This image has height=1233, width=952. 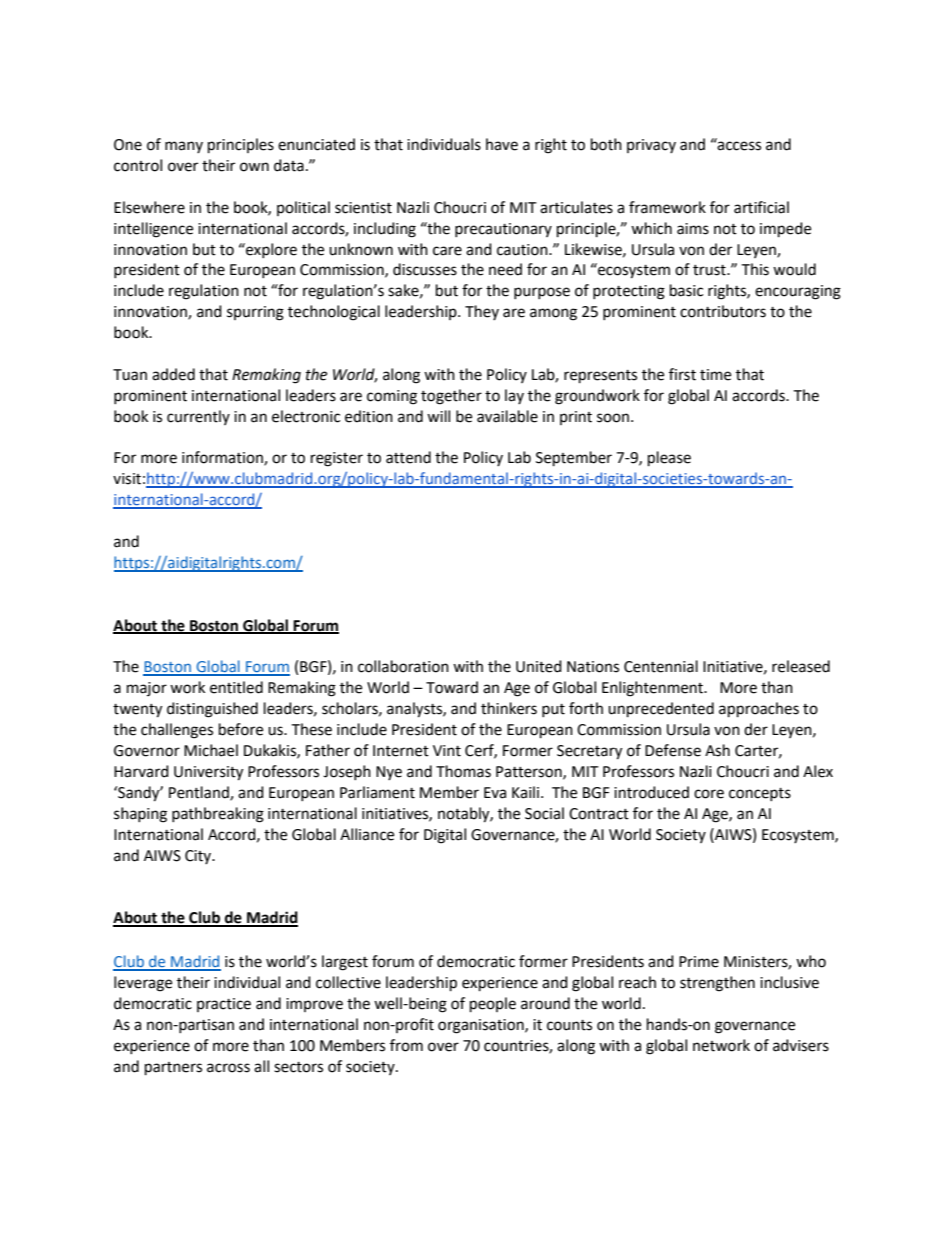 What do you see at coordinates (223, 458) in the image?
I see `information` at bounding box center [223, 458].
